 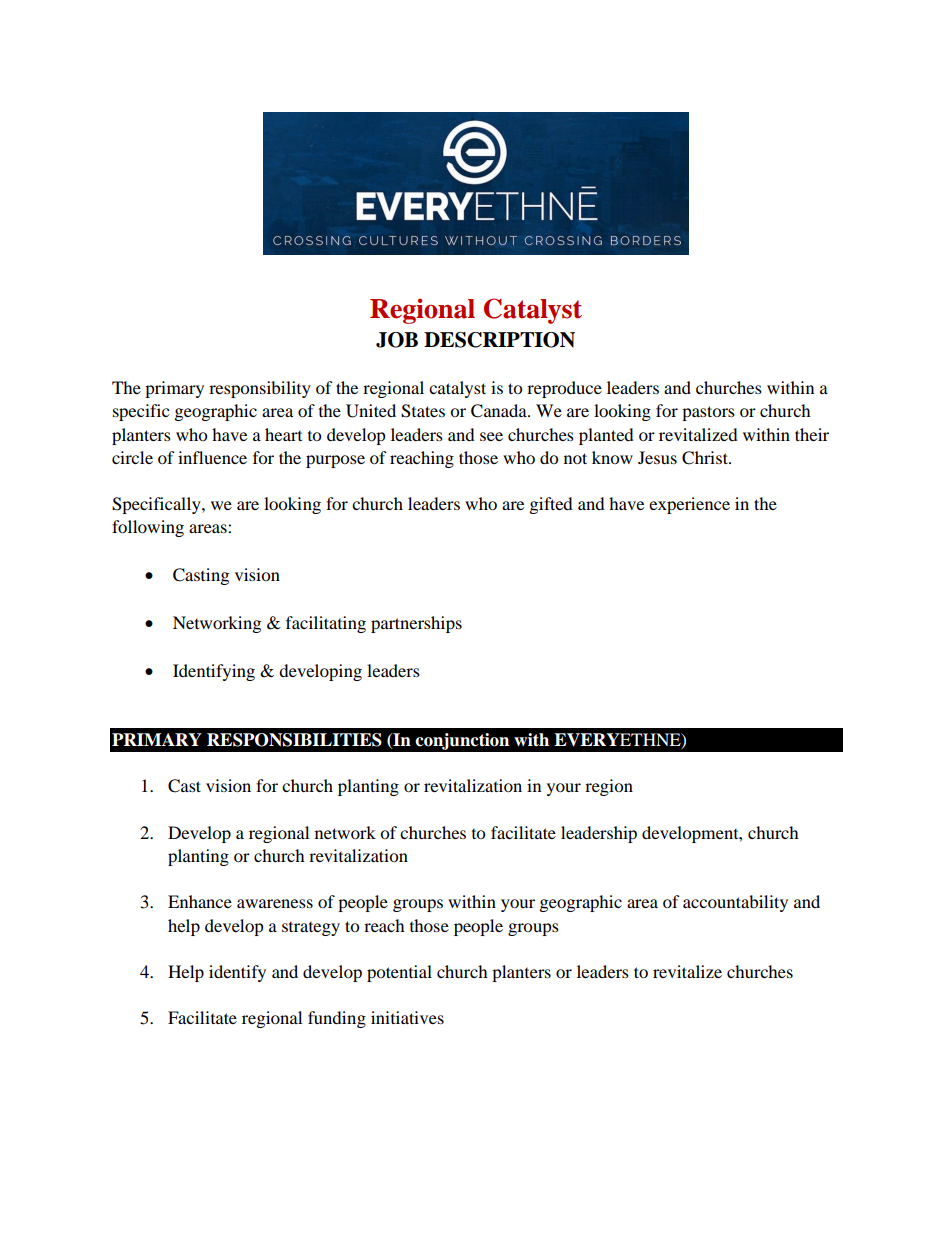 I want to click on RESPONSIBILITIES, so click(x=294, y=740).
